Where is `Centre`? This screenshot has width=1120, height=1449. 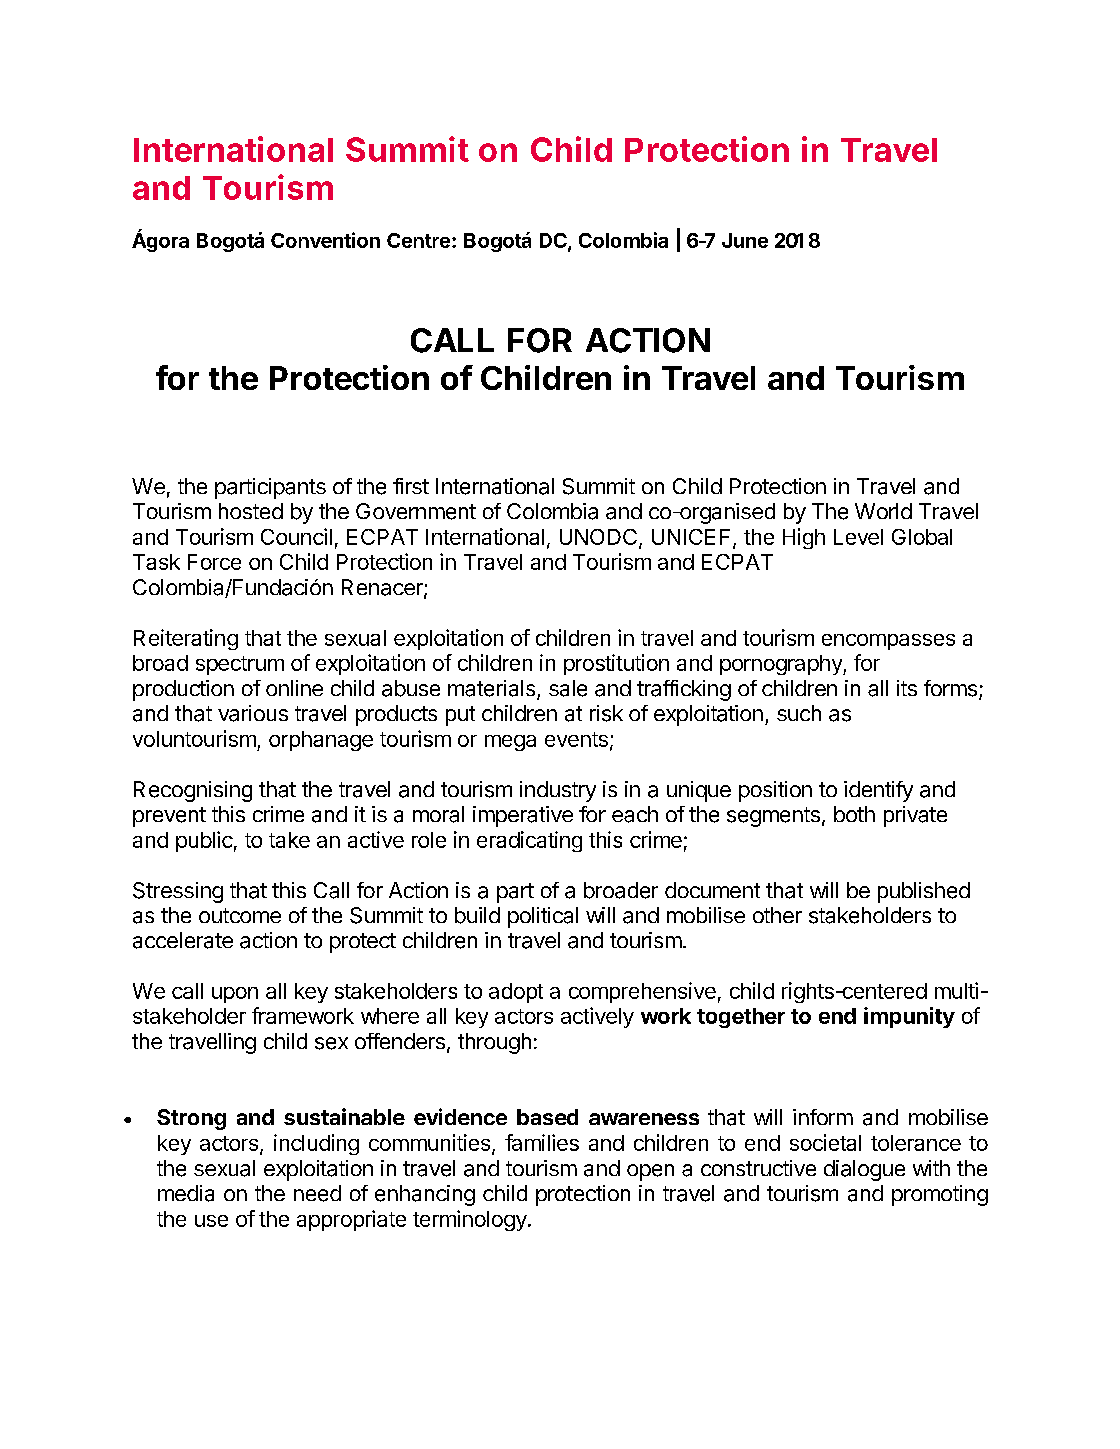 Centre is located at coordinates (418, 240).
